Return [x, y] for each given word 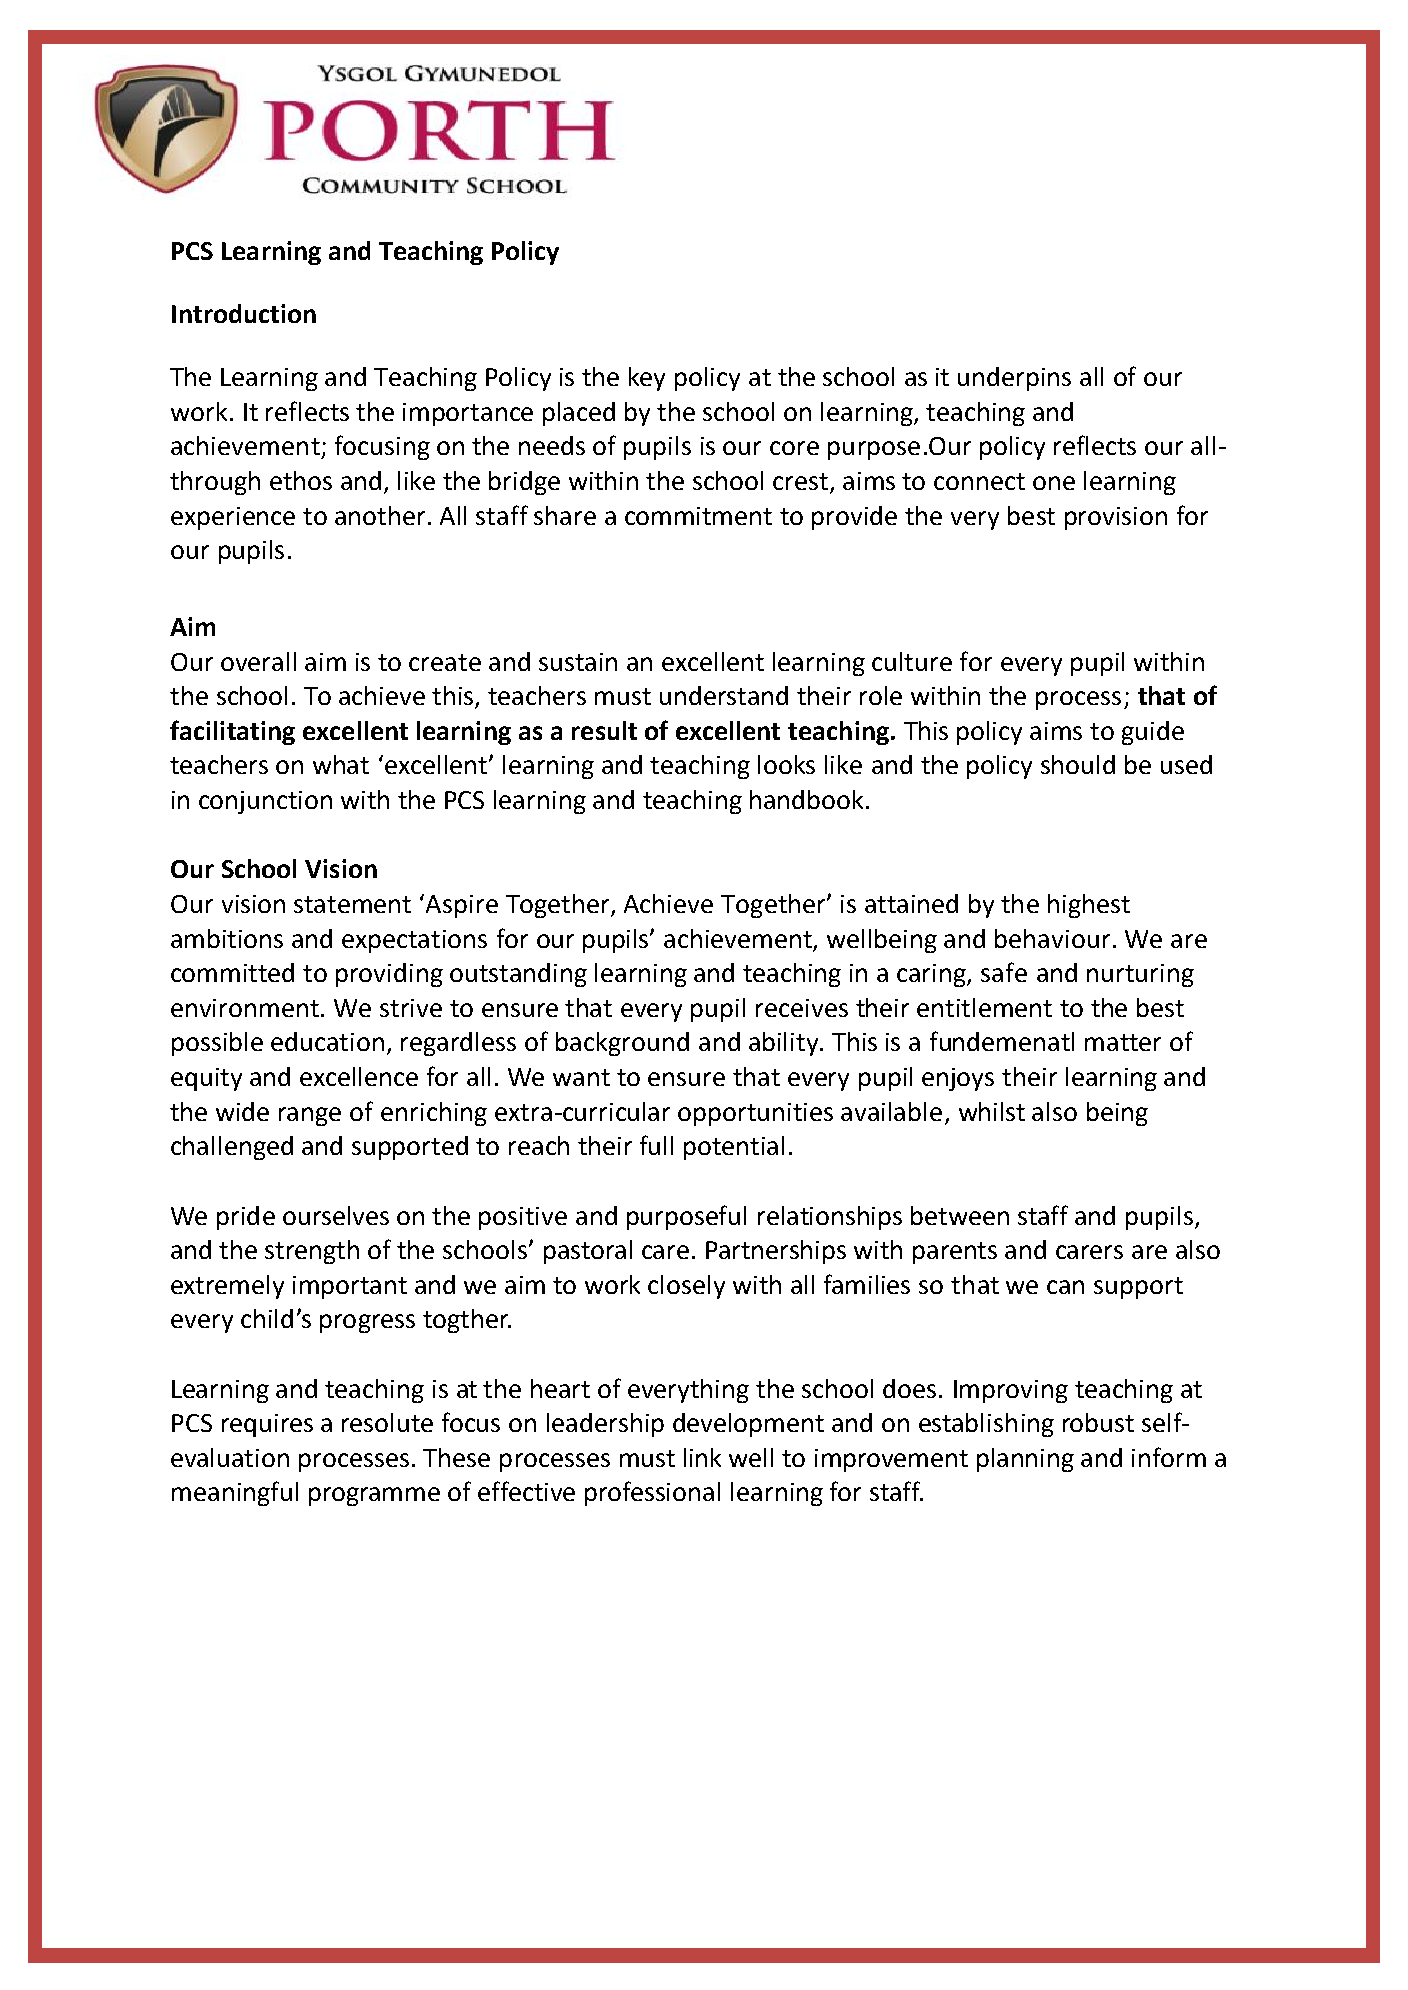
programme [374, 1496]
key [647, 379]
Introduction [244, 313]
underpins [1014, 379]
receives [802, 1008]
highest [1089, 906]
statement [352, 904]
